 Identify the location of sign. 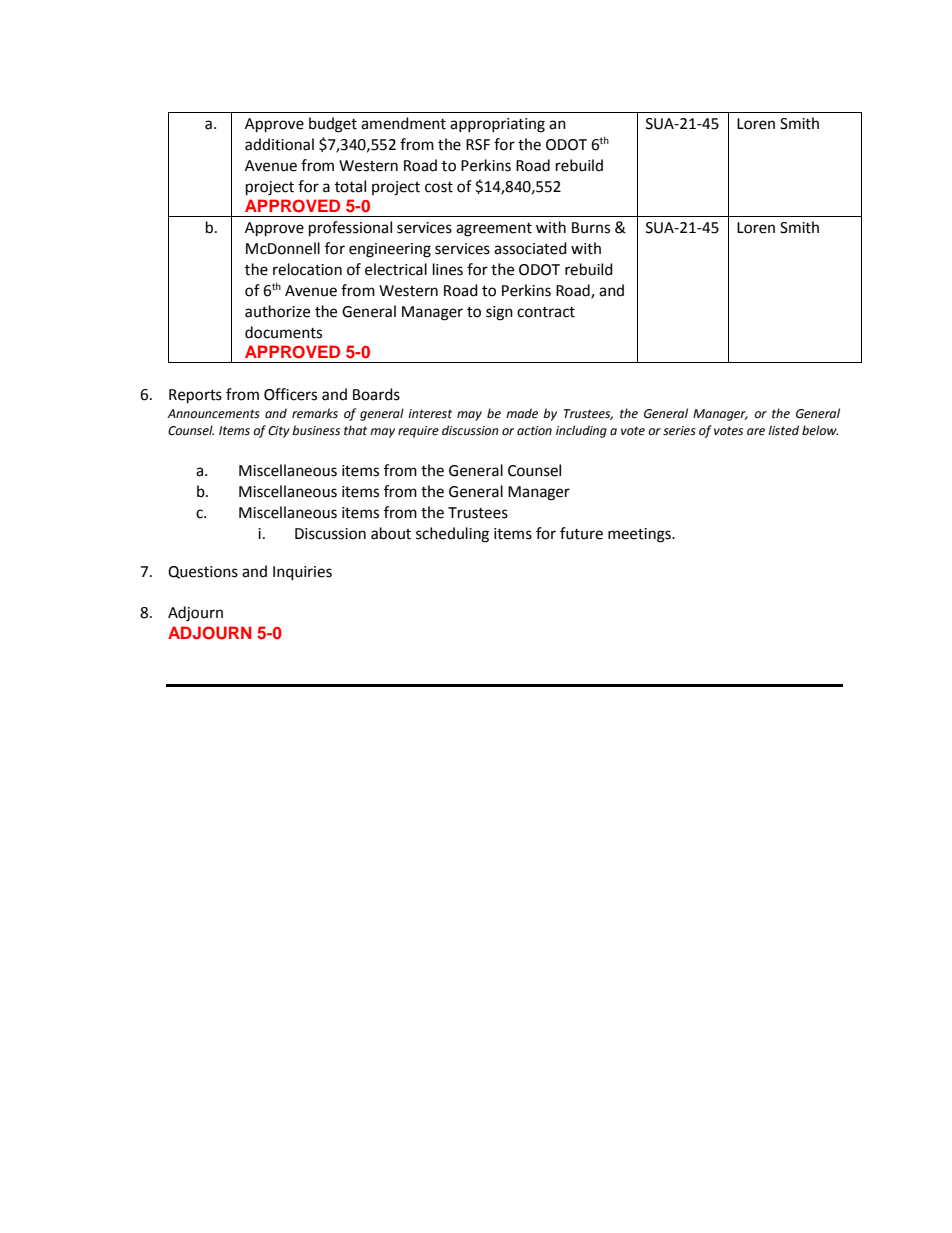
(499, 313).
